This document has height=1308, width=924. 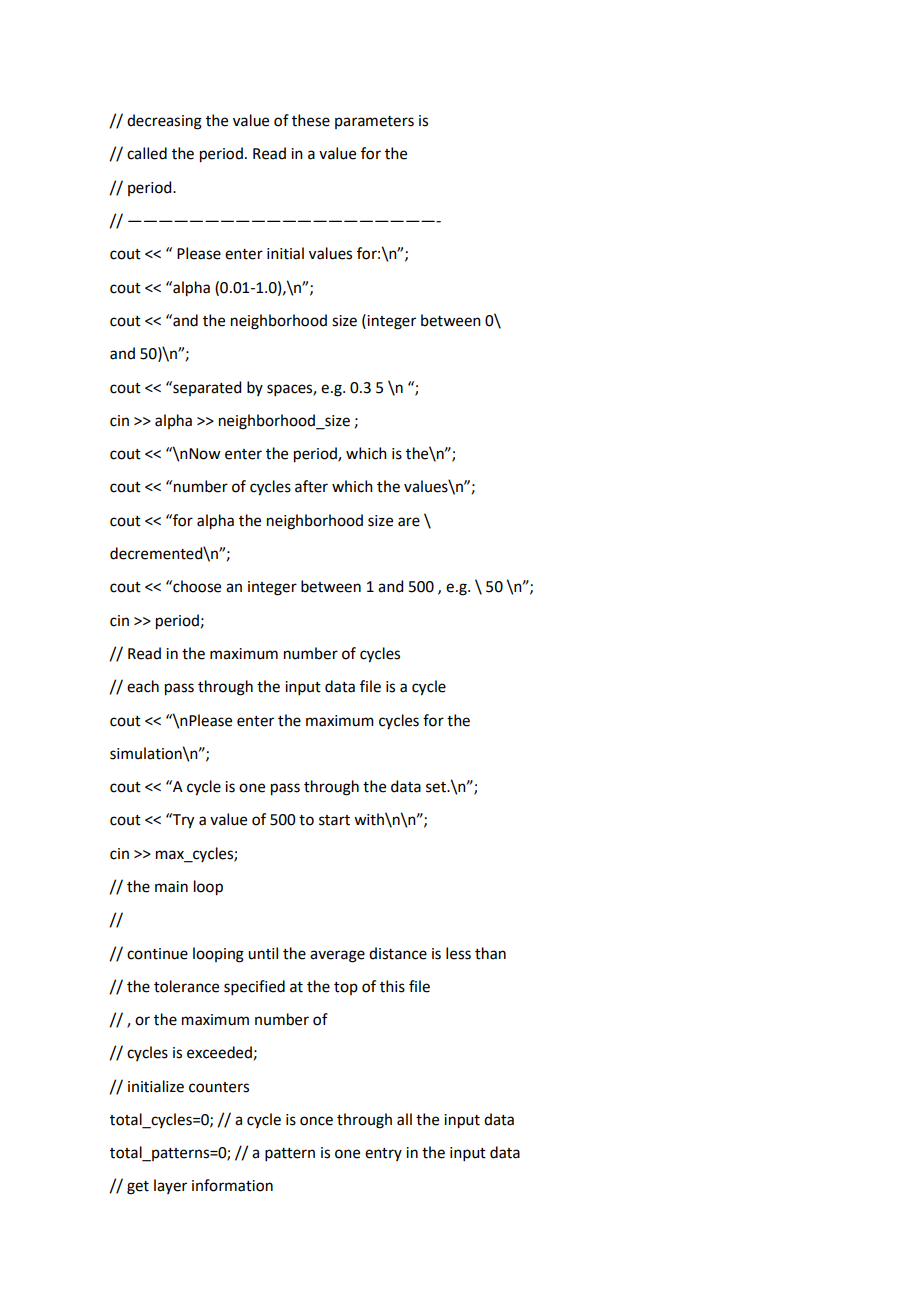 I want to click on than, so click(x=490, y=953).
